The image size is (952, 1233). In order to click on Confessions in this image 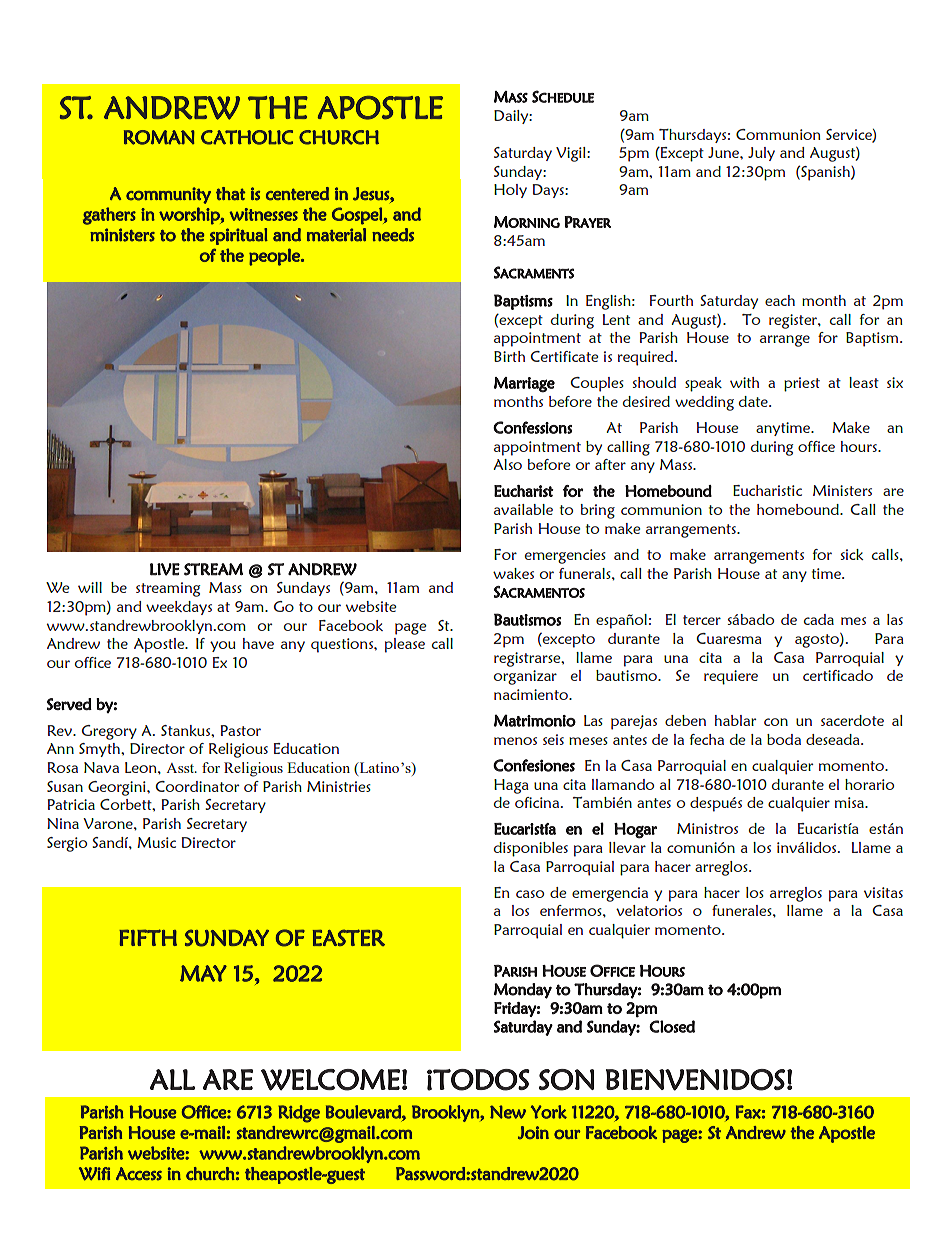, I will do `click(532, 427)`.
